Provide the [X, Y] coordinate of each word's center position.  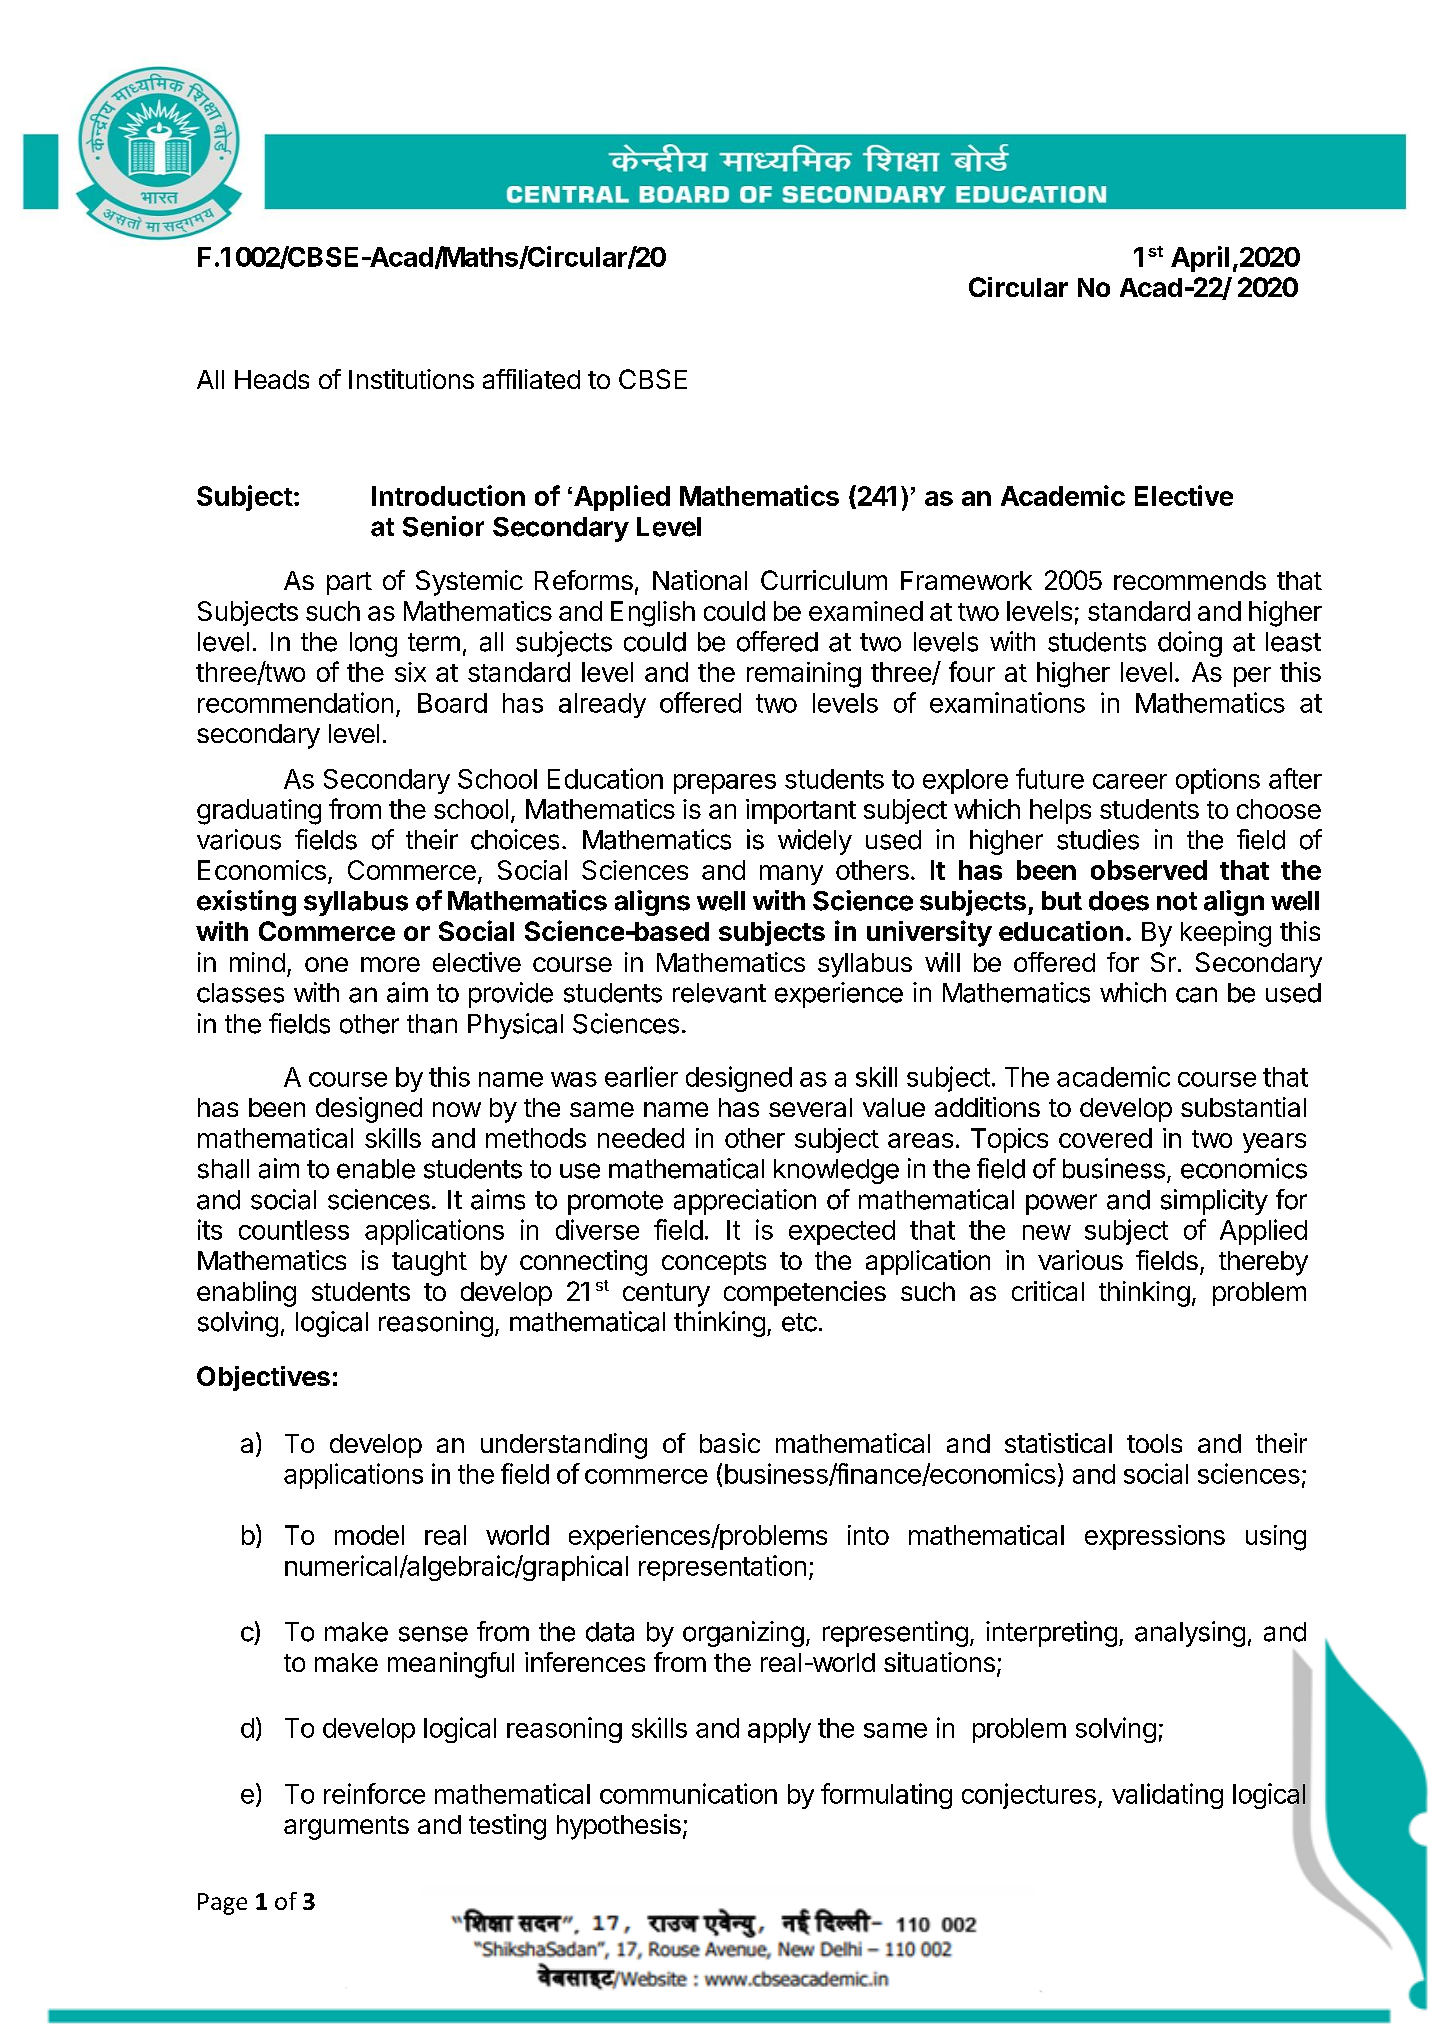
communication [688, 1793]
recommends [1190, 580]
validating [1167, 1796]
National [700, 580]
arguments [346, 1828]
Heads [272, 379]
